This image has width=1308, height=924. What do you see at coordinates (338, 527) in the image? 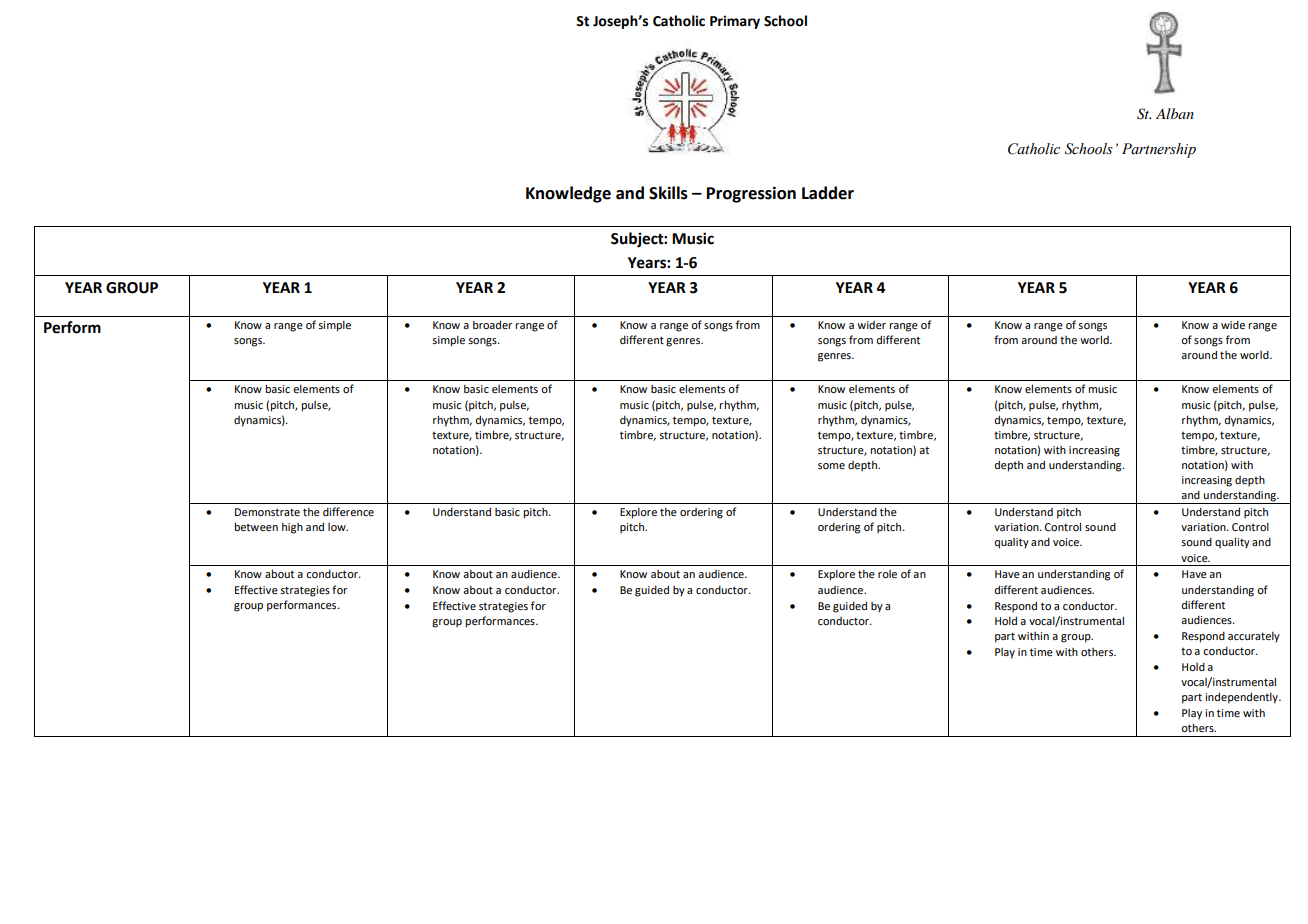
I see `low` at bounding box center [338, 527].
